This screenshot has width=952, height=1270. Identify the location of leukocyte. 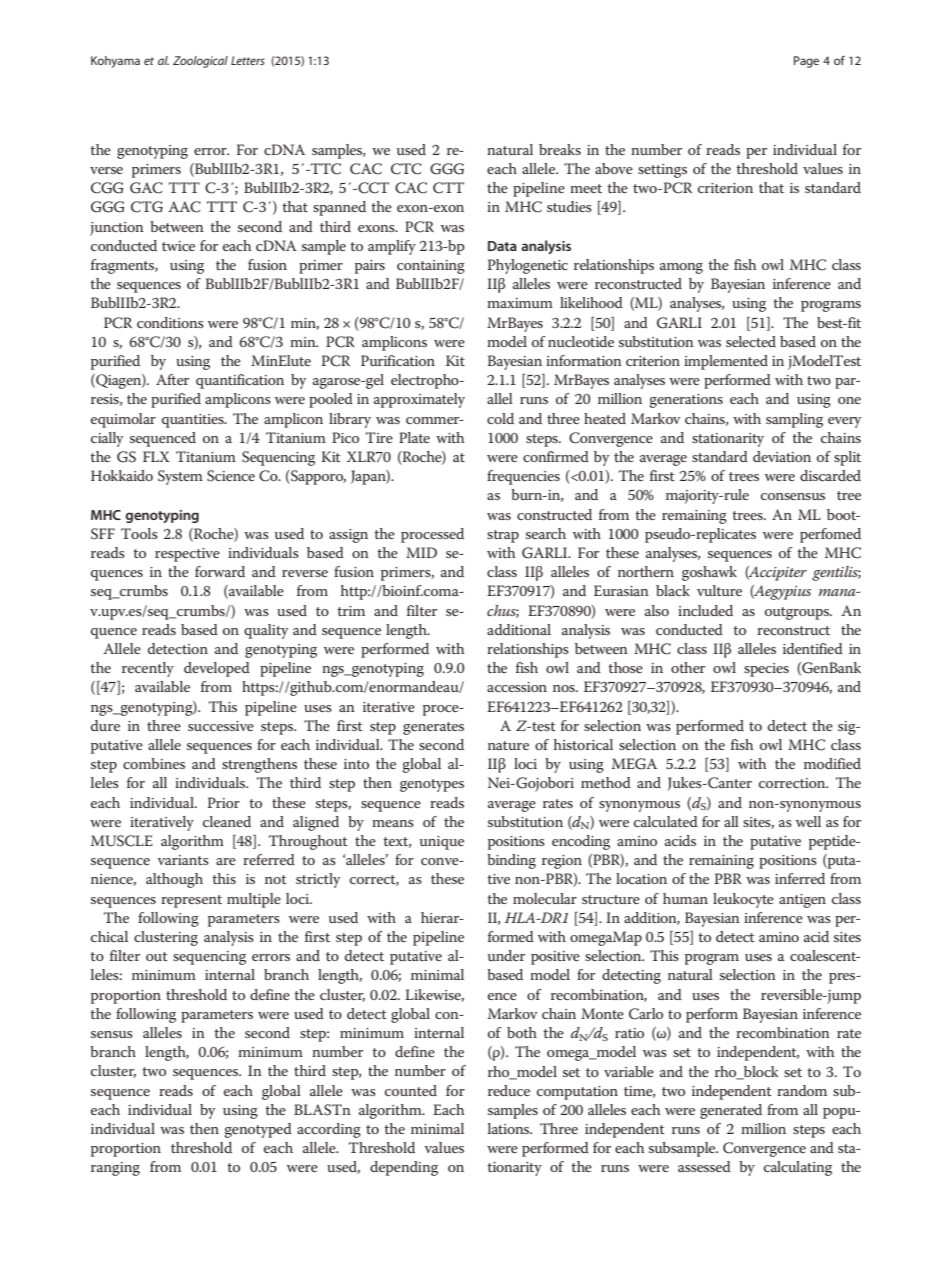
(743, 900).
